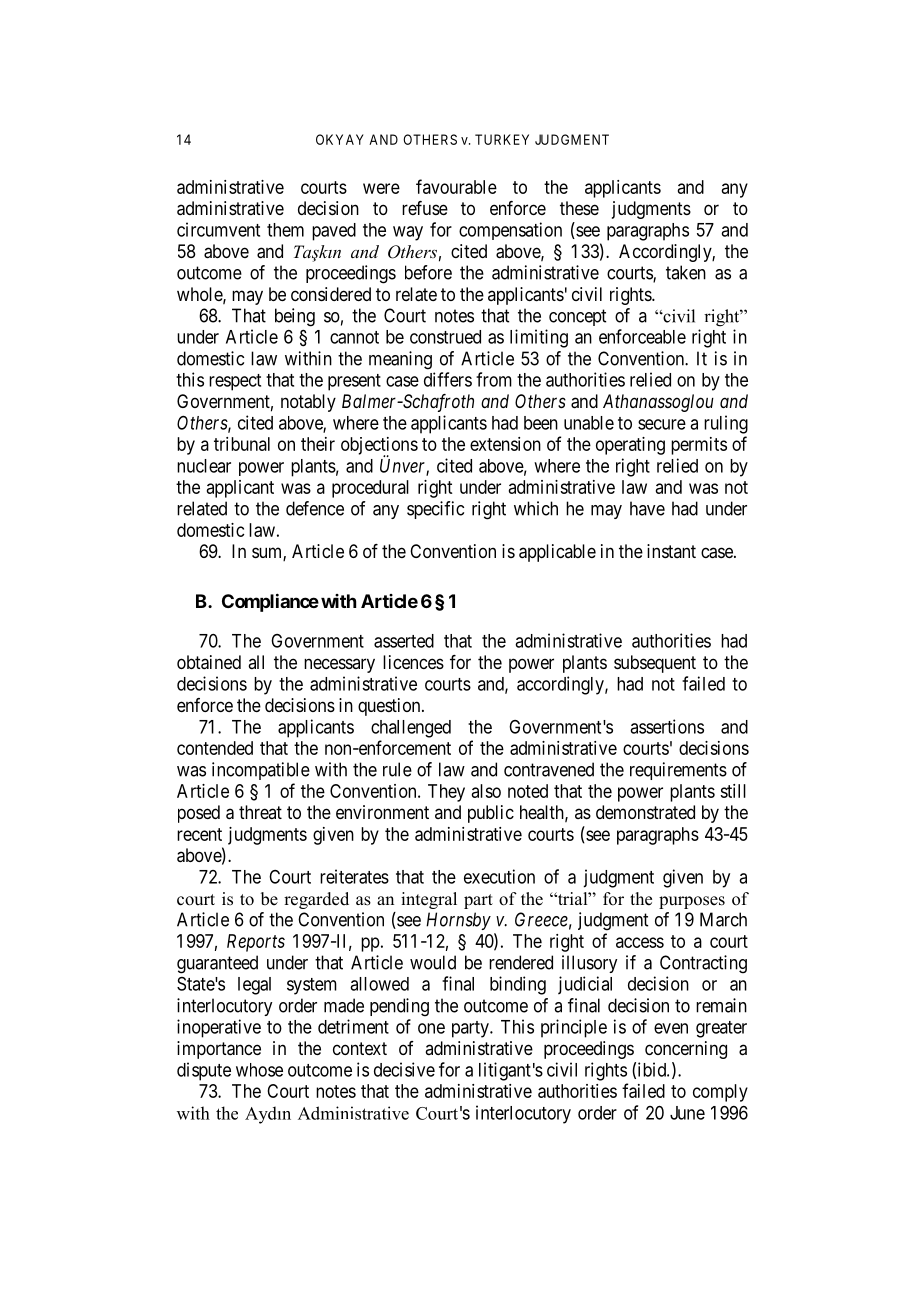 The image size is (924, 1308). I want to click on respect, so click(235, 382).
